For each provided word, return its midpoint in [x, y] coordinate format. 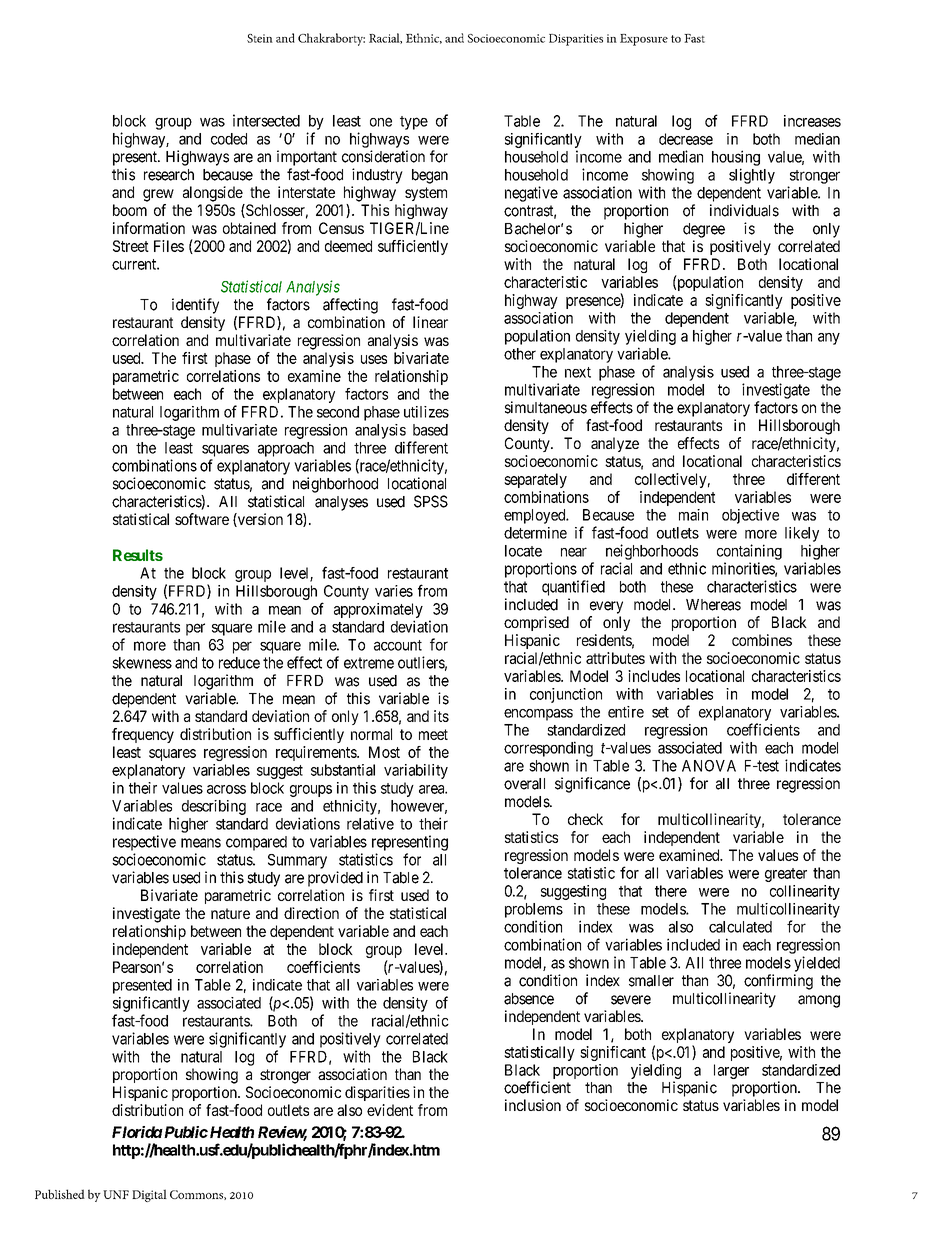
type [414, 123]
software [202, 519]
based [430, 430]
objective [750, 516]
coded [229, 139]
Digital [149, 1195]
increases [812, 121]
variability [416, 771]
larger [731, 1071]
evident [390, 1110]
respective [144, 843]
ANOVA [709, 766]
